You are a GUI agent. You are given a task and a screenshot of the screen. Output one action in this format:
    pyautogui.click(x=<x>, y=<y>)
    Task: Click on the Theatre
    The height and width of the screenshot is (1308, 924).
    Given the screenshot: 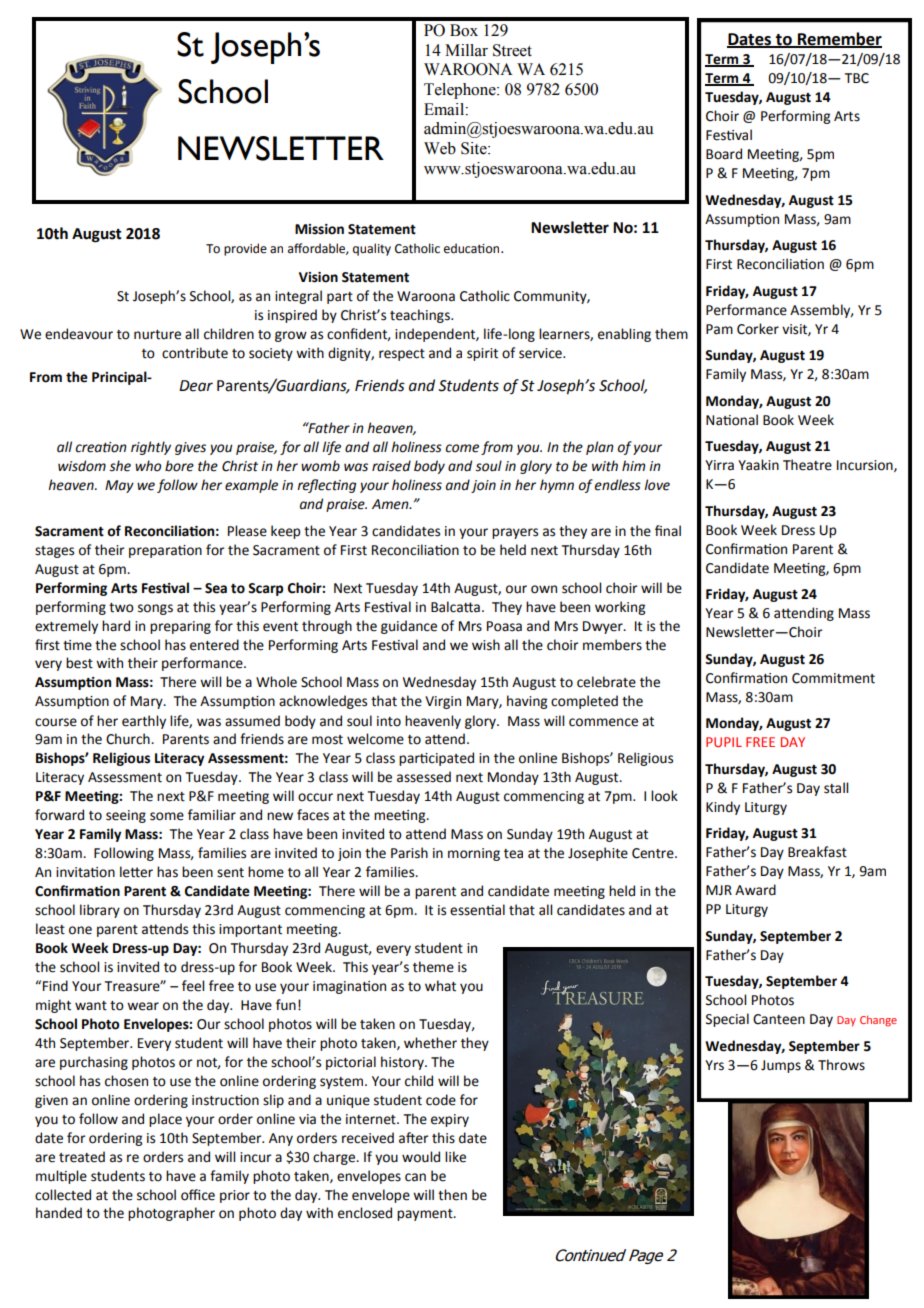 What is the action you would take?
    pyautogui.click(x=807, y=465)
